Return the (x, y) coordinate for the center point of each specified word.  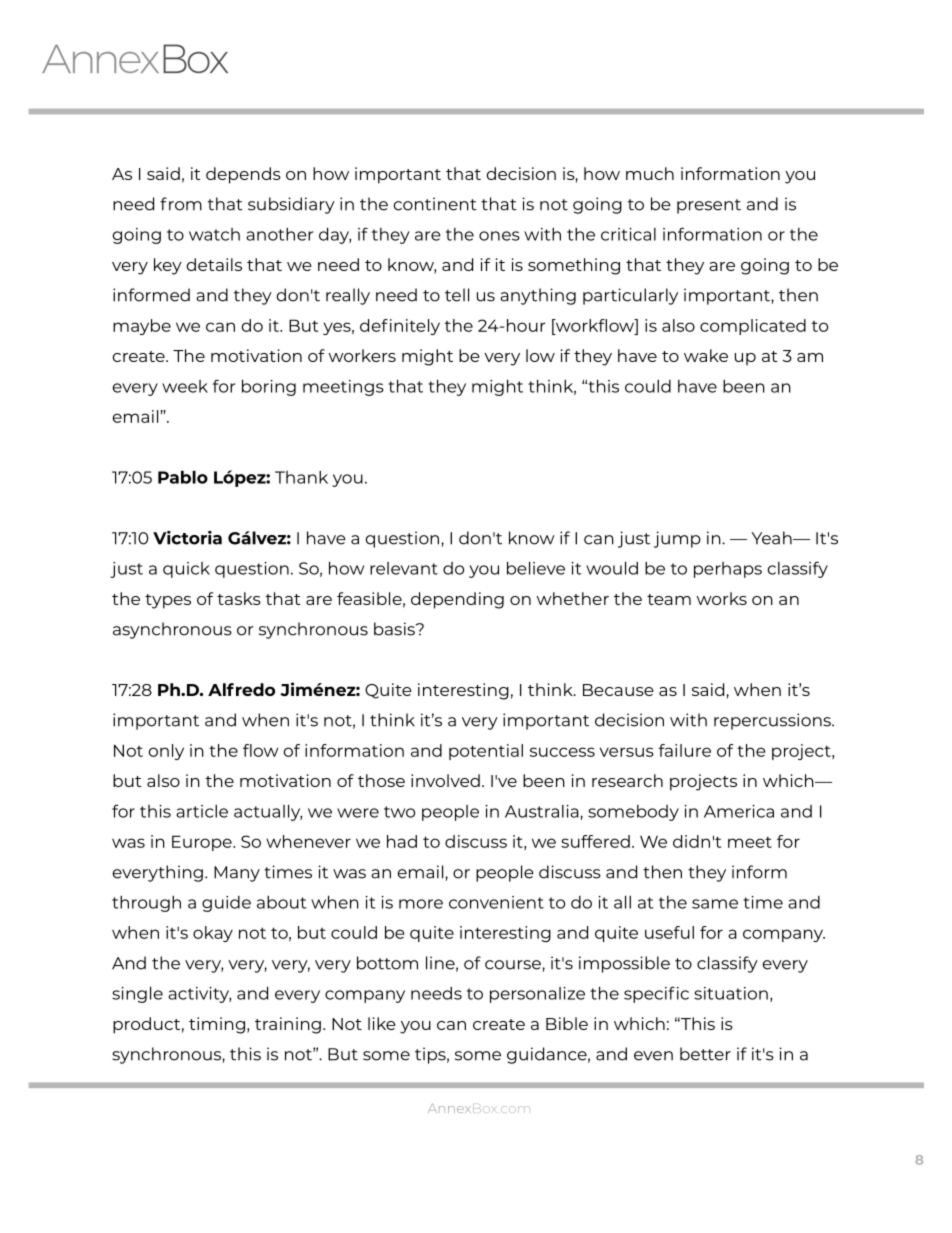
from (181, 204)
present (709, 206)
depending (457, 600)
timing (217, 1025)
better (705, 1054)
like (382, 1023)
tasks (239, 598)
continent (435, 204)
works (722, 598)
